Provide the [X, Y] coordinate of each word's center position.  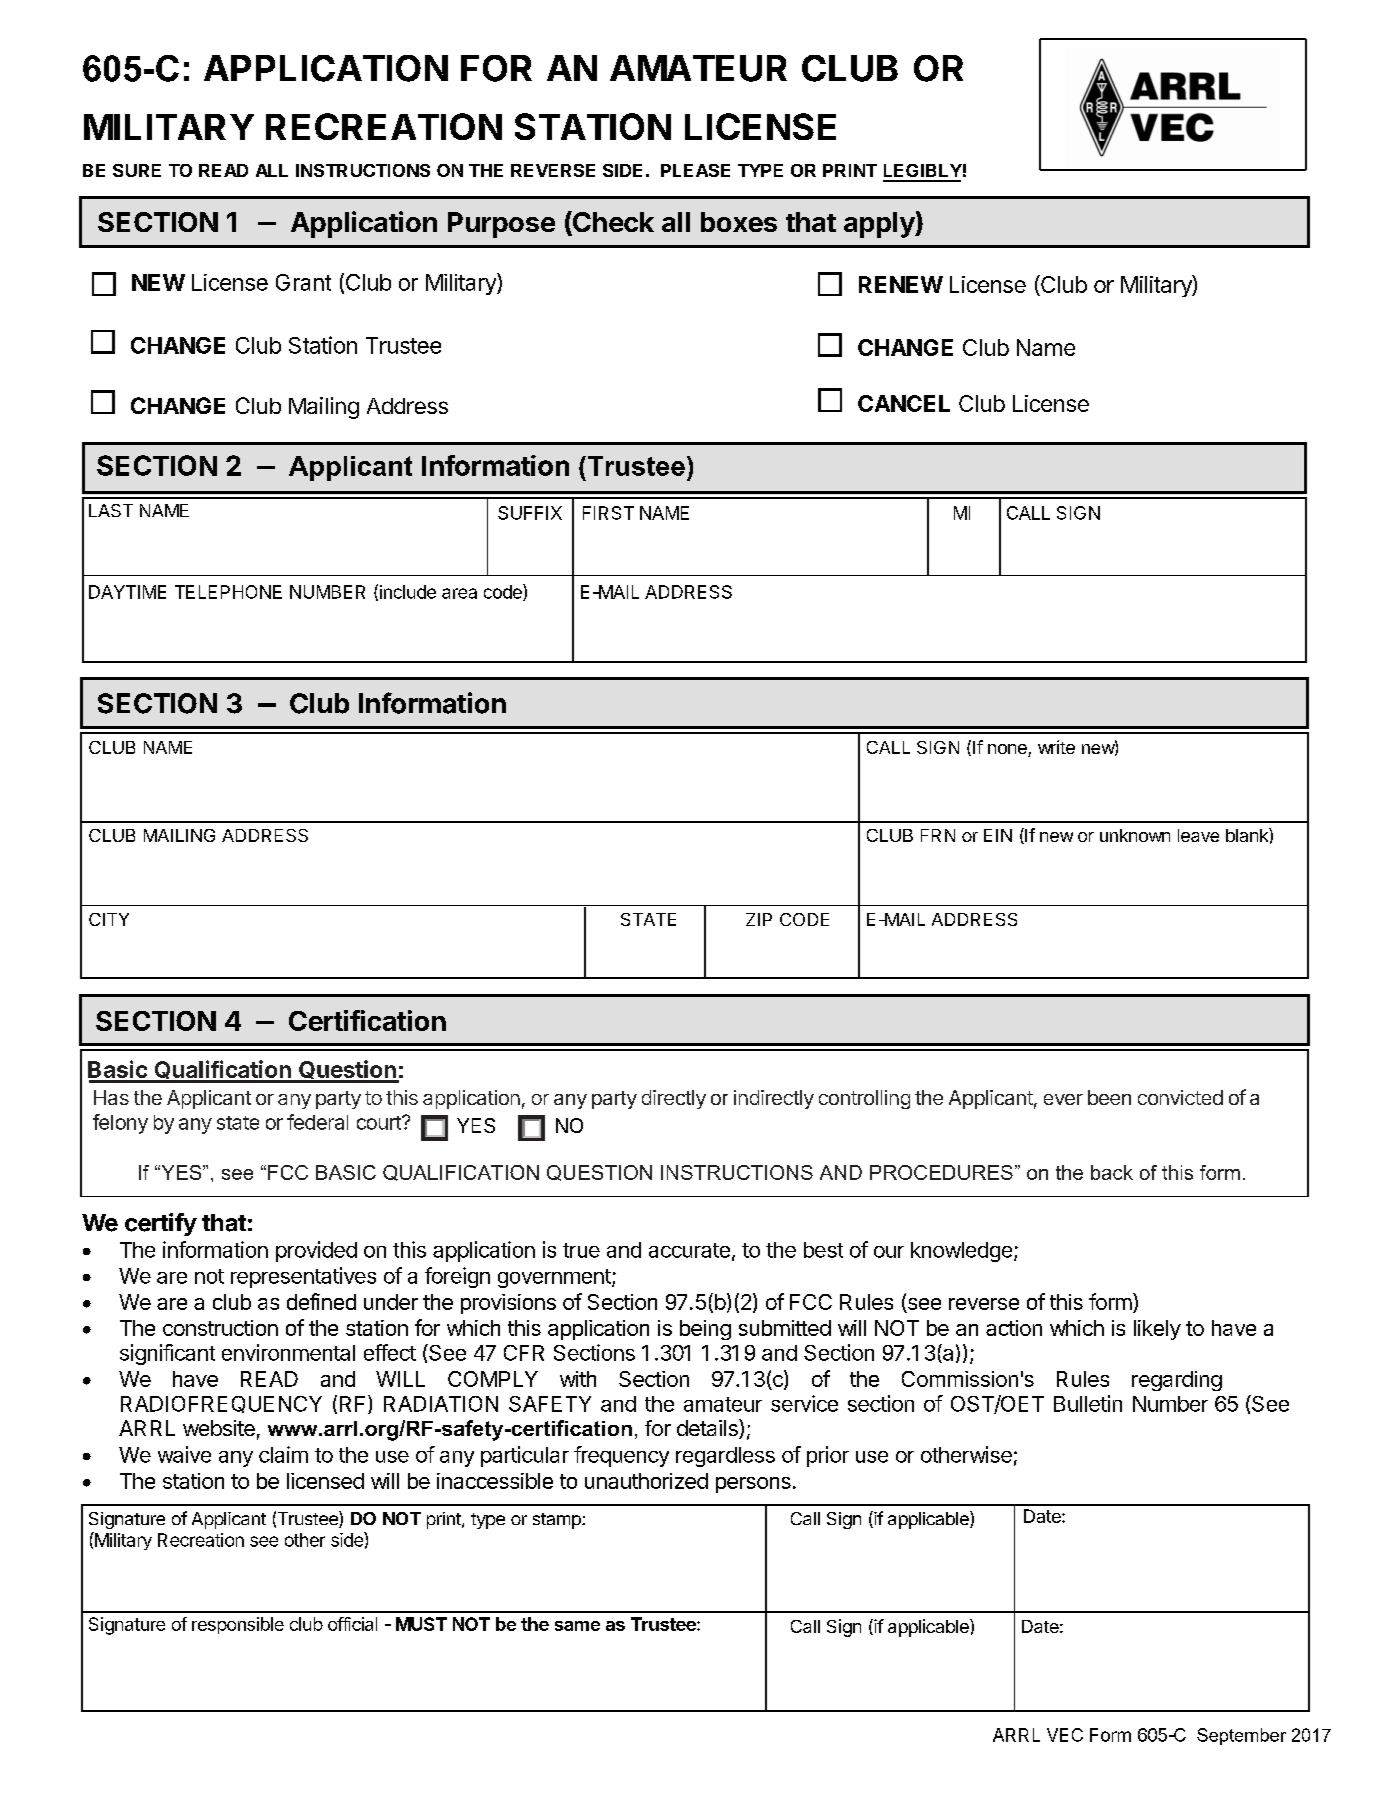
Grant [303, 282]
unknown [1135, 835]
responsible [238, 1625]
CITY [109, 919]
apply [880, 225]
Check [612, 223]
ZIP [759, 919]
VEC [1065, 1735]
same [577, 1626]
